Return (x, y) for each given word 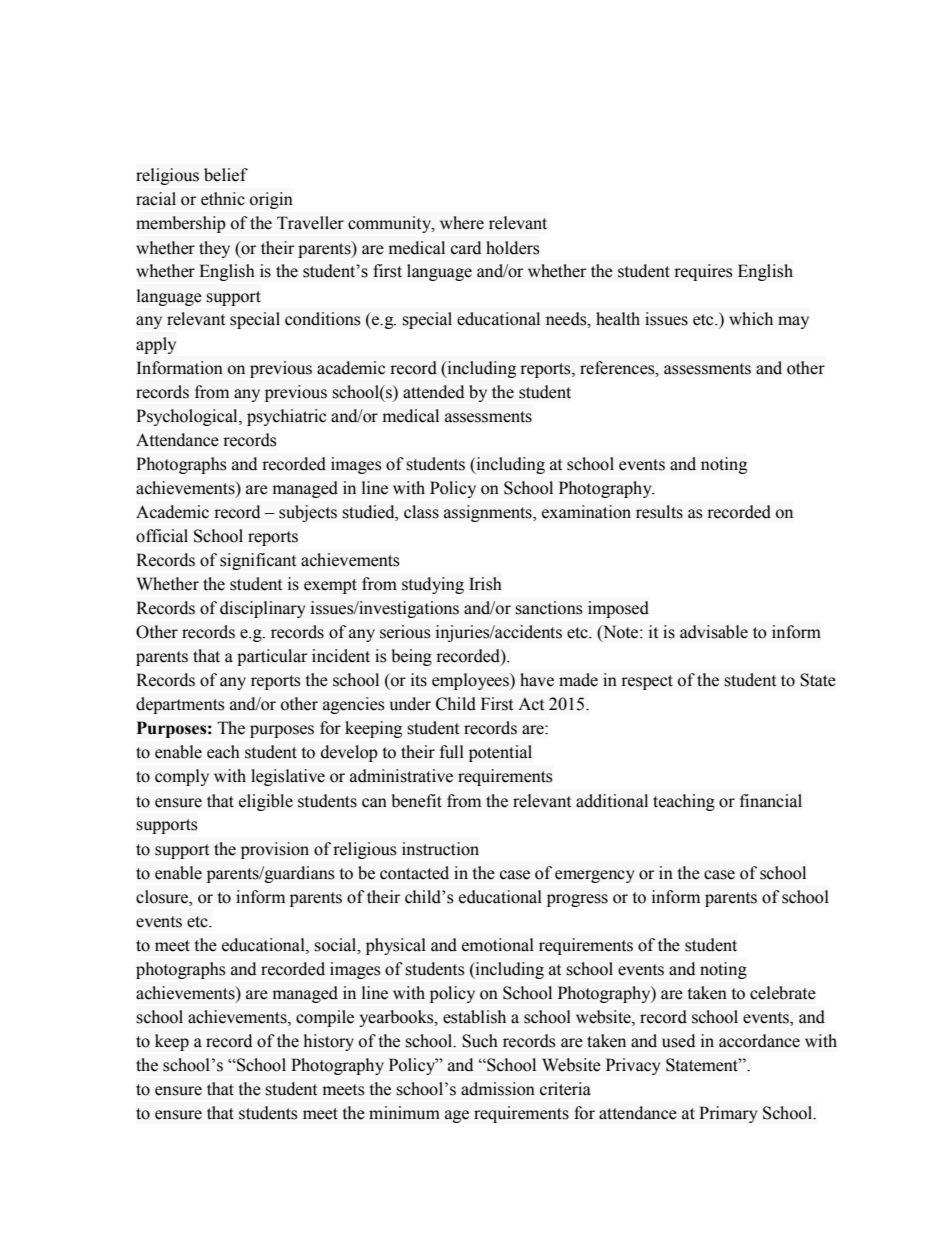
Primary (728, 1114)
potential (500, 753)
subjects (308, 513)
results (659, 512)
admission (498, 1089)
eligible (266, 802)
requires (703, 272)
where (462, 223)
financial (771, 801)
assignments (489, 513)
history (329, 1042)
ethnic (223, 199)
